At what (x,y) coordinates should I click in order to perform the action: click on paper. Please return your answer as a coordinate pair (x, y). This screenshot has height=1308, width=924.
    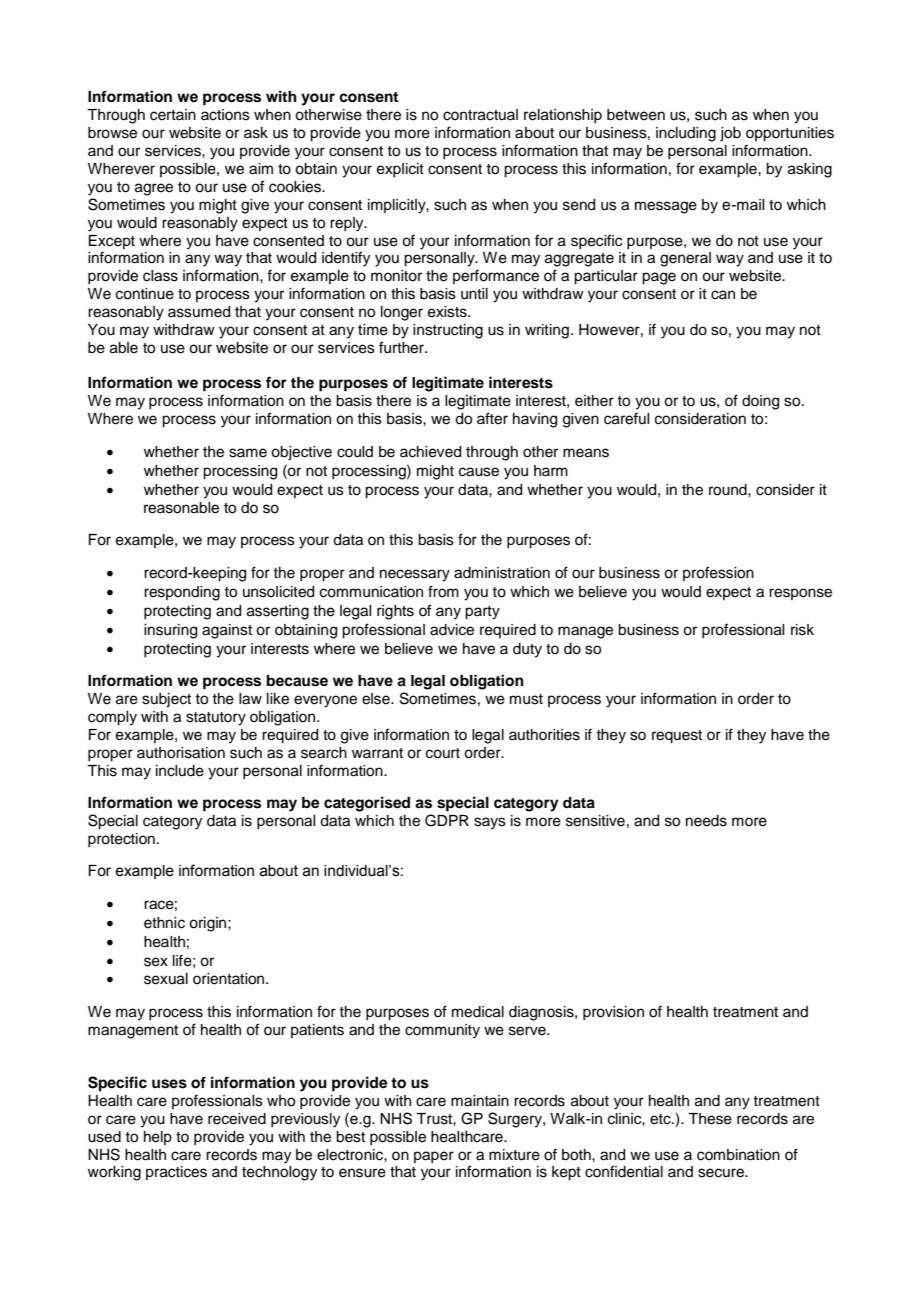
    Looking at the image, I should click on (434, 1157).
